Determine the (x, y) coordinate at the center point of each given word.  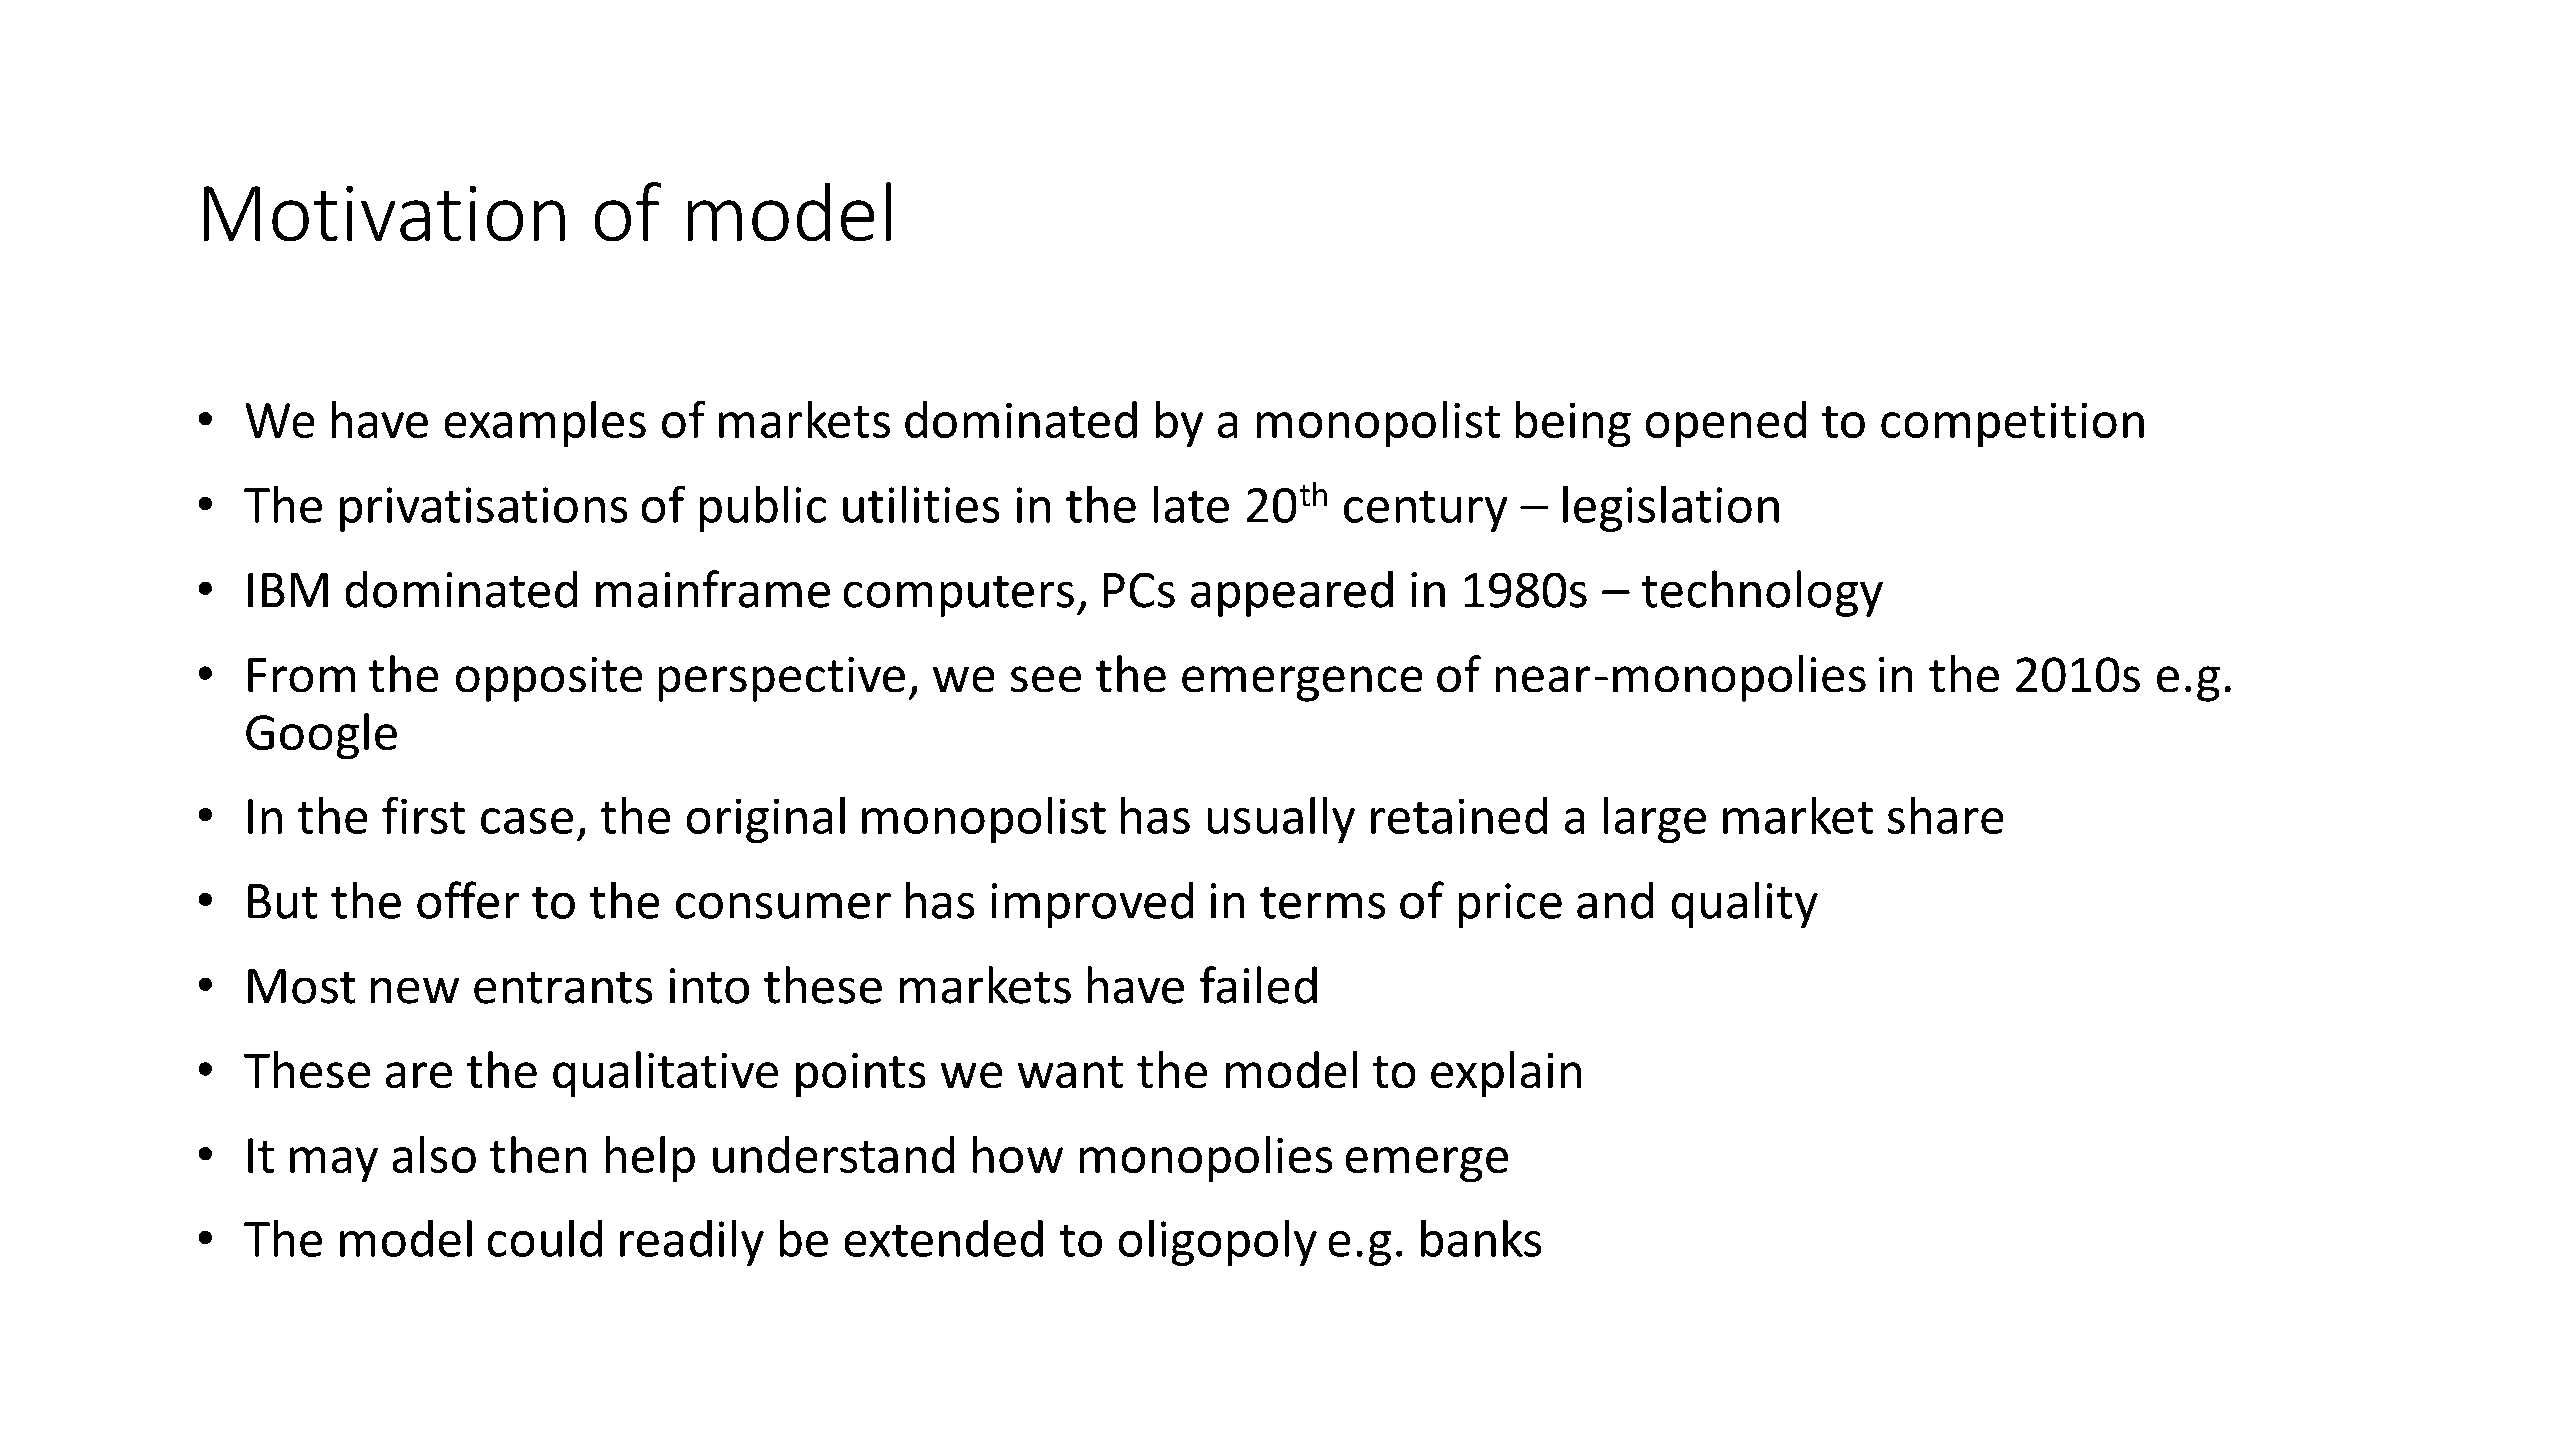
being (1573, 424)
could (544, 1238)
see (1045, 679)
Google (321, 736)
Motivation (384, 213)
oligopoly (1217, 1242)
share (1945, 815)
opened (1725, 424)
